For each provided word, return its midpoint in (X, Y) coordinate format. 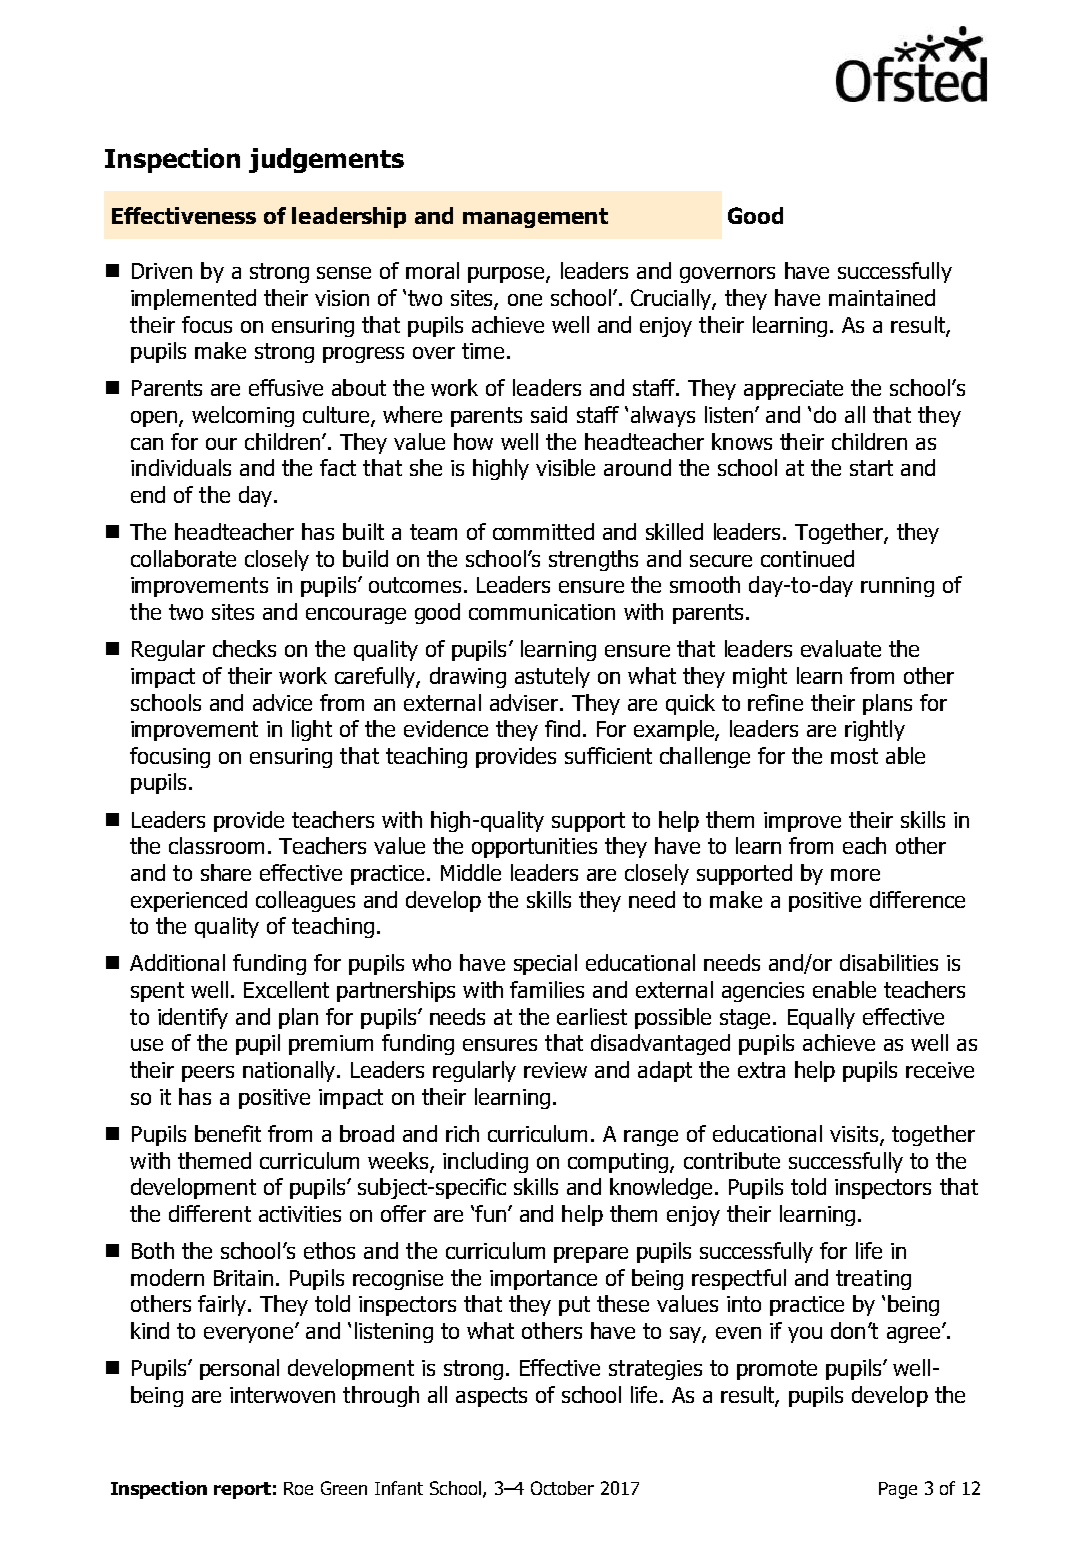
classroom (216, 845)
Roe (298, 1488)
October (562, 1488)
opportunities (534, 848)
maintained (882, 297)
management (535, 218)
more (855, 875)
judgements (326, 160)
